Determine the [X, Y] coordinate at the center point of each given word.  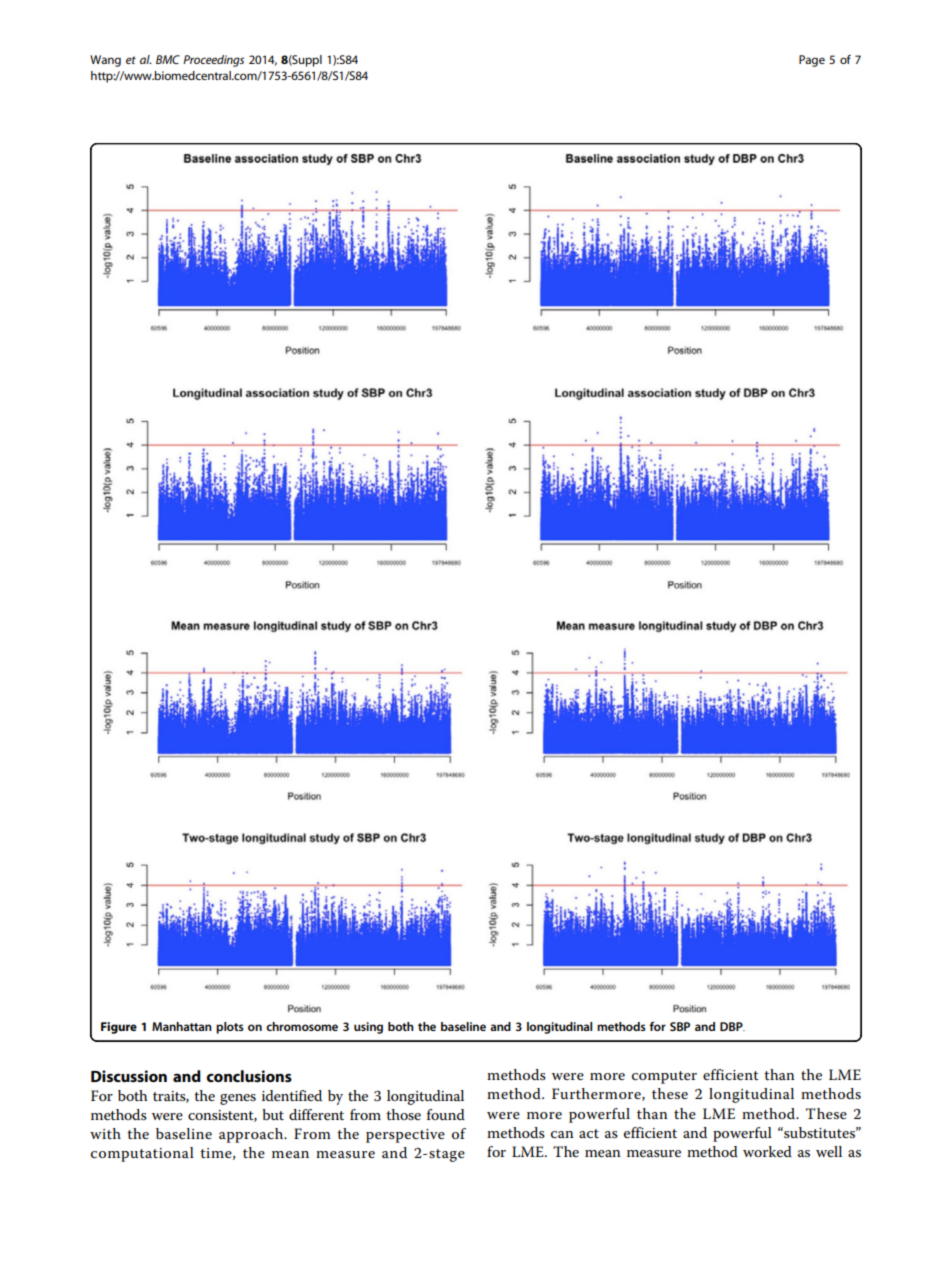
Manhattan [182, 1026]
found [446, 1114]
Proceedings [213, 61]
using [368, 1028]
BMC [168, 59]
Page [812, 61]
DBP [732, 1026]
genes [238, 1099]
